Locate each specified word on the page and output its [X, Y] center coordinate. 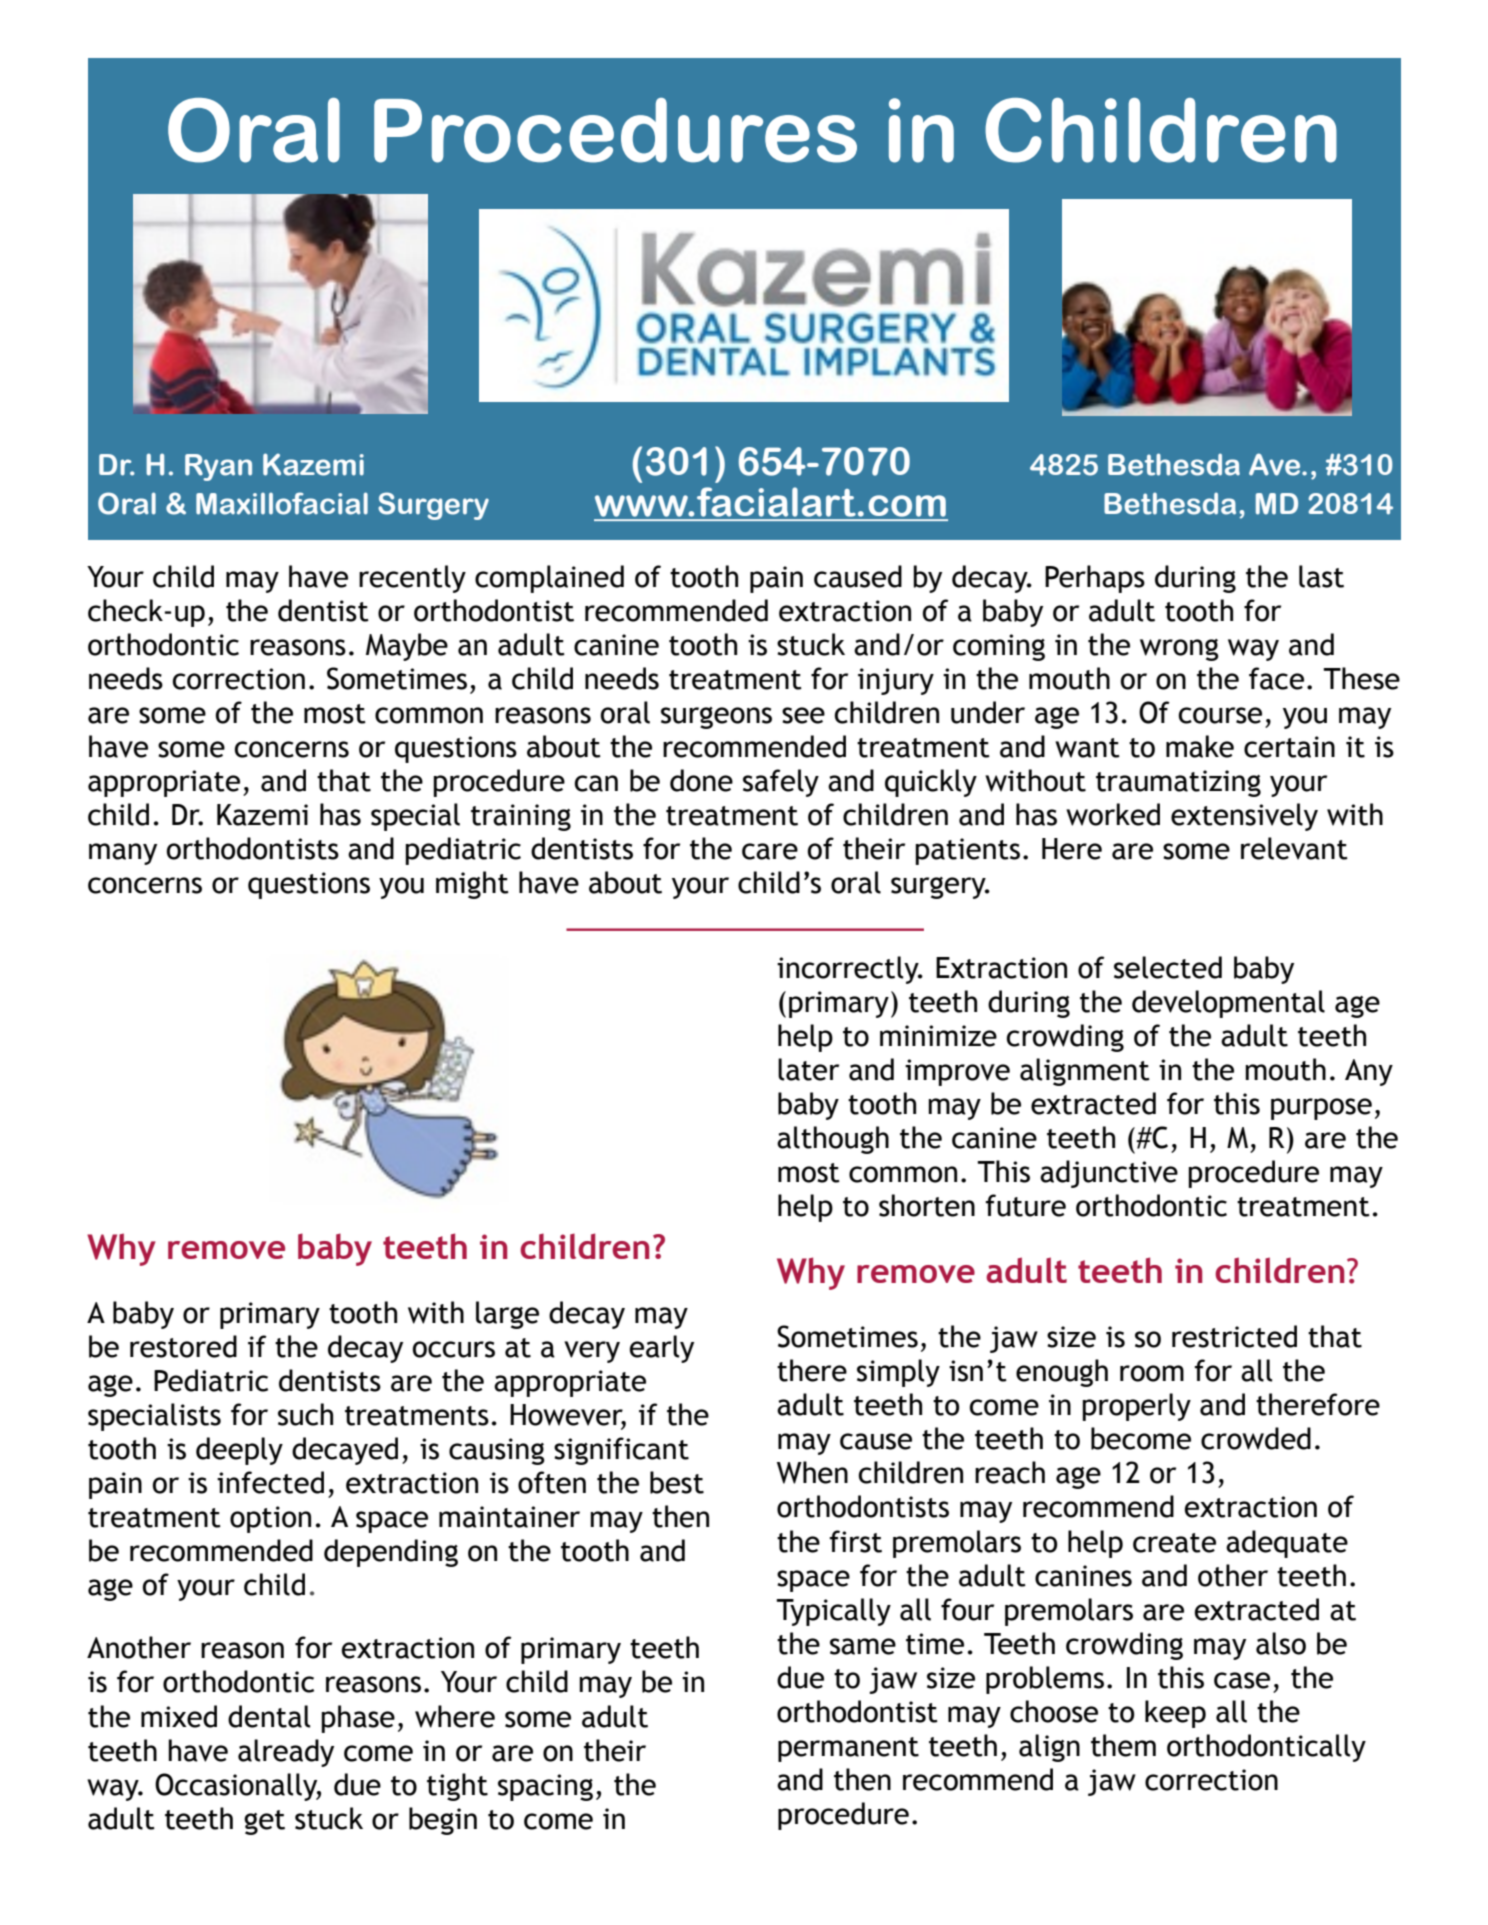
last [1321, 576]
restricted [1234, 1336]
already [286, 1753]
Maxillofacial [282, 503]
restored [183, 1346]
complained [549, 579]
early [661, 1349]
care [770, 851]
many [123, 854]
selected [1168, 967]
